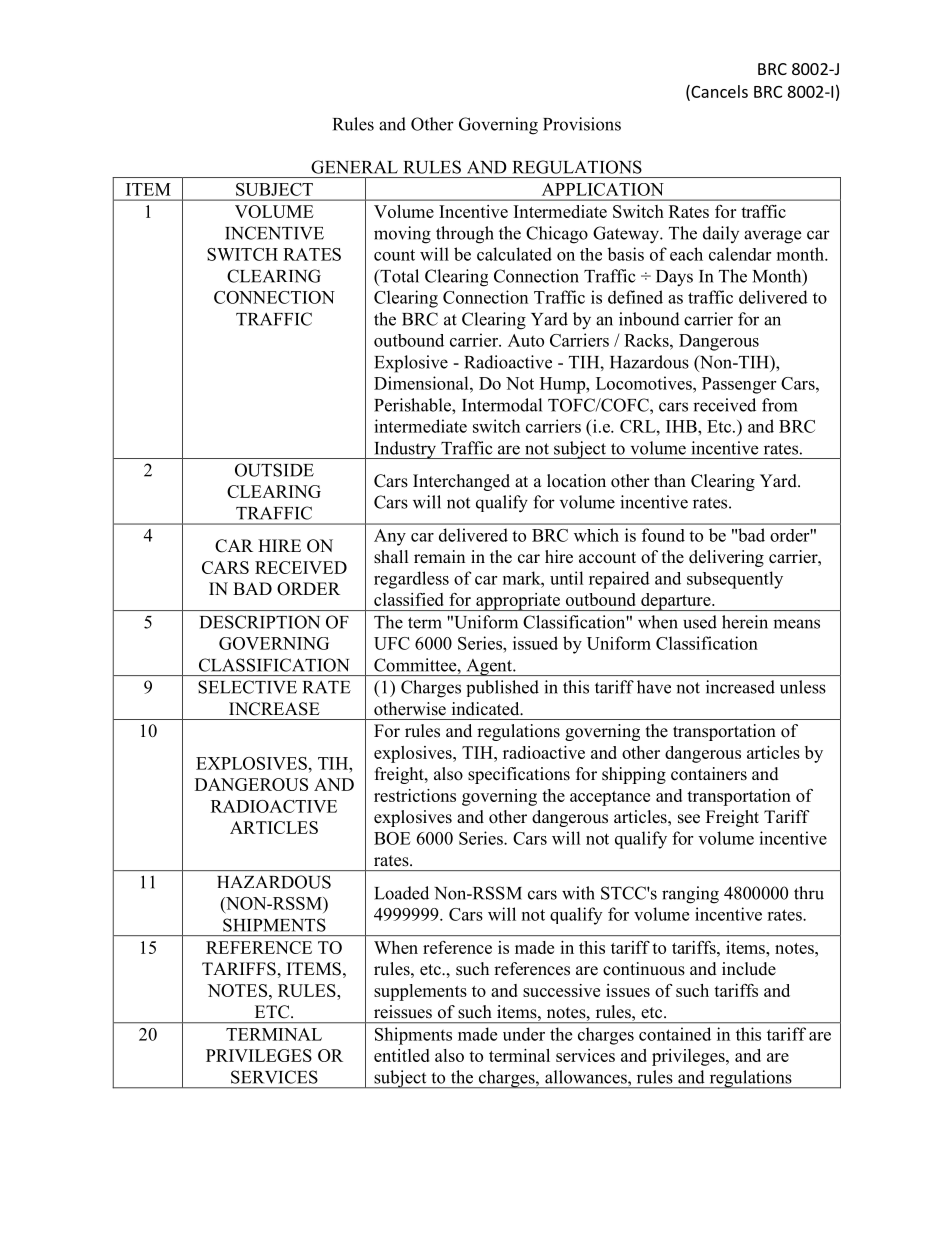  I want to click on under, so click(524, 1034).
